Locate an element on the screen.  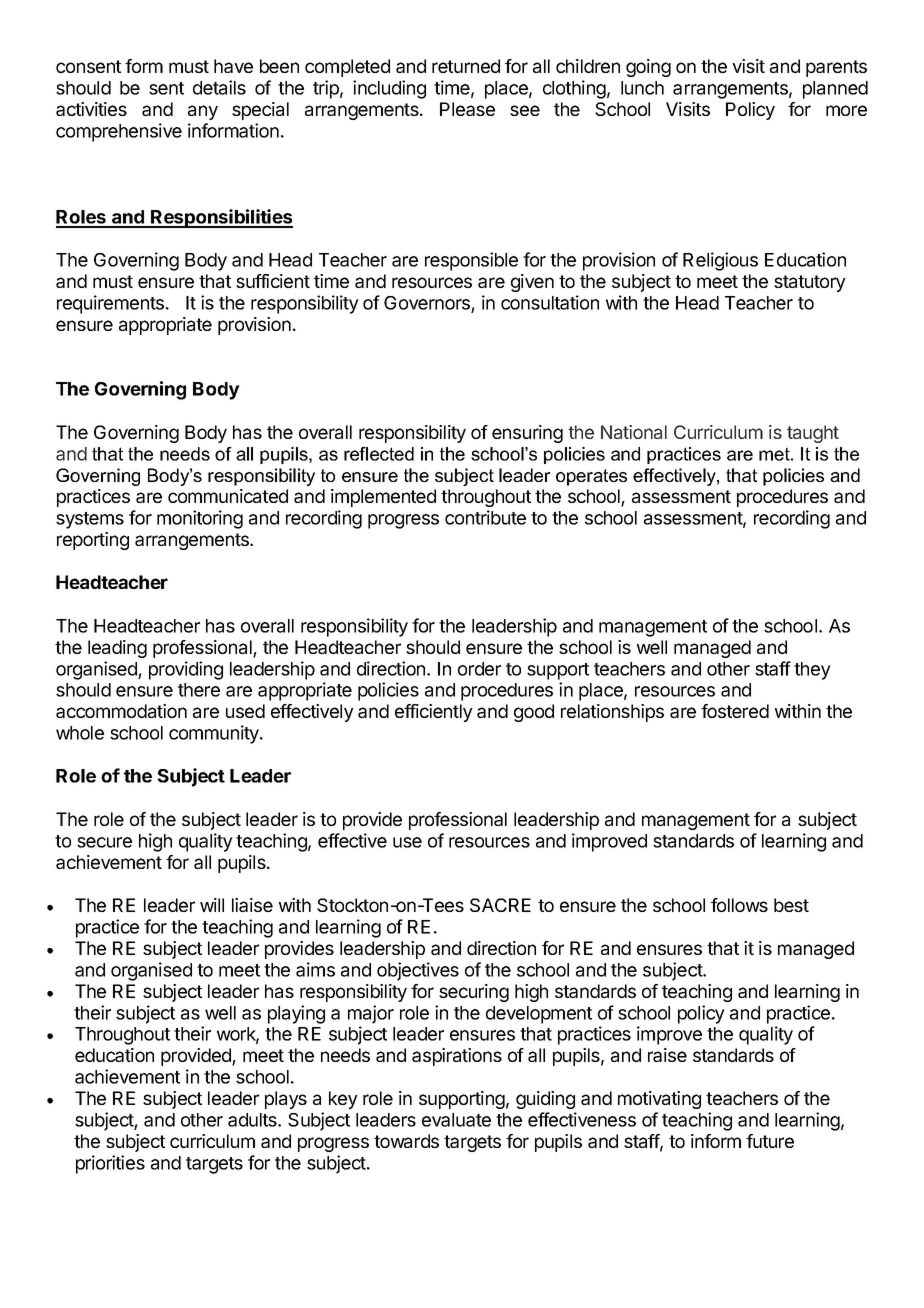
fostered is located at coordinates (735, 711).
